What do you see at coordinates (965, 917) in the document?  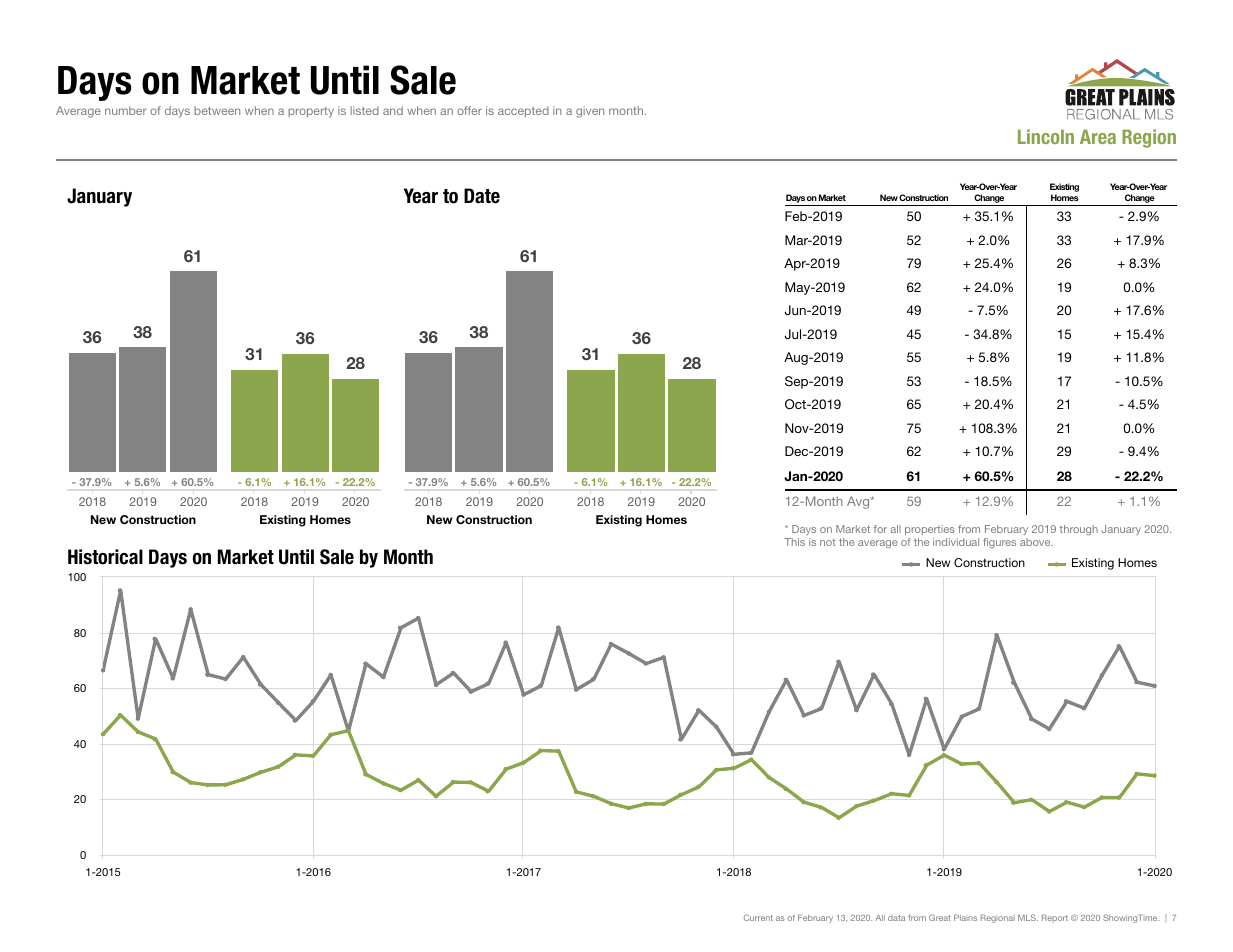 I see `Plains` at bounding box center [965, 917].
